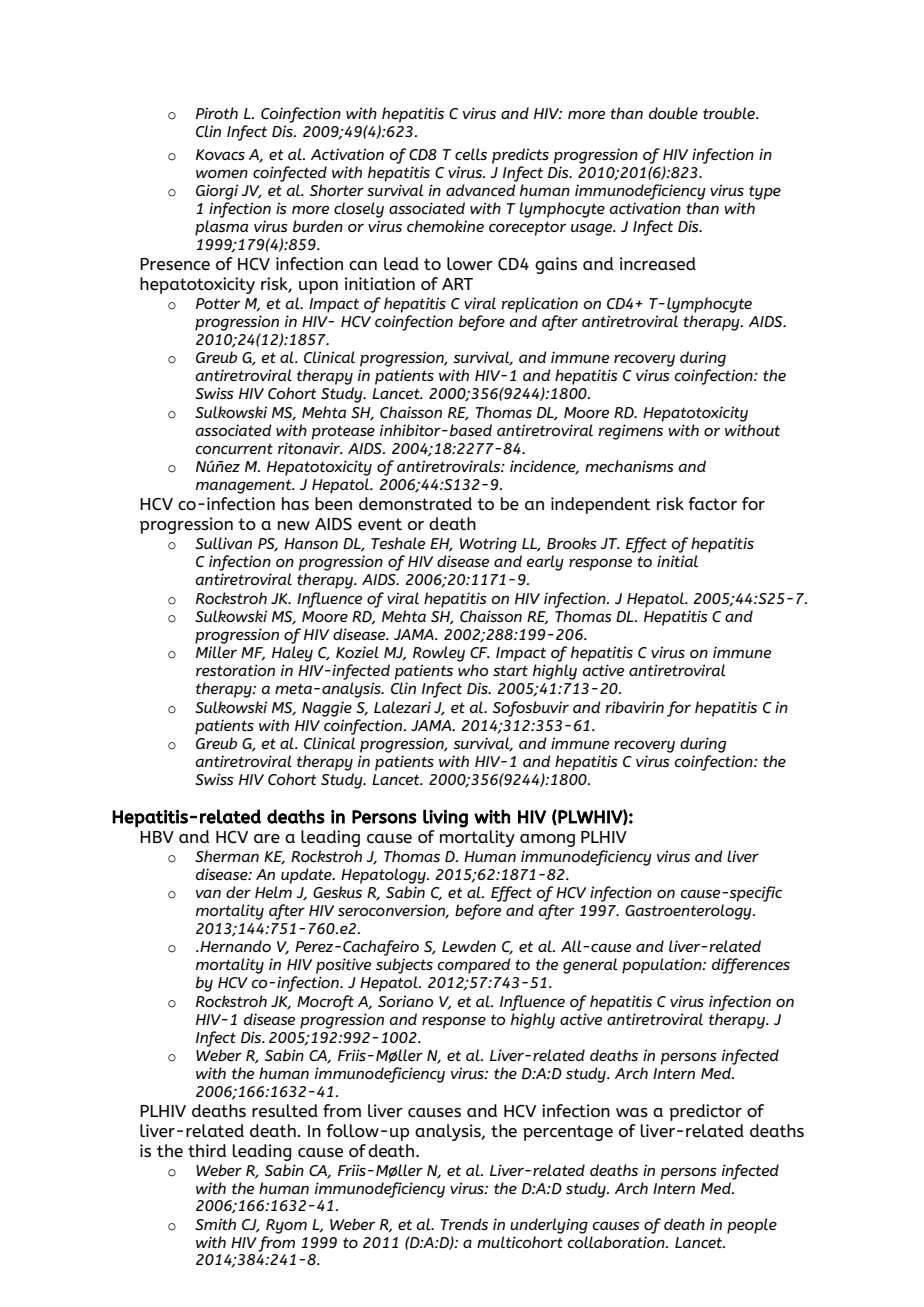 This screenshot has width=924, height=1307. Describe the element at coordinates (471, 154) in the screenshot. I see `cells` at that location.
